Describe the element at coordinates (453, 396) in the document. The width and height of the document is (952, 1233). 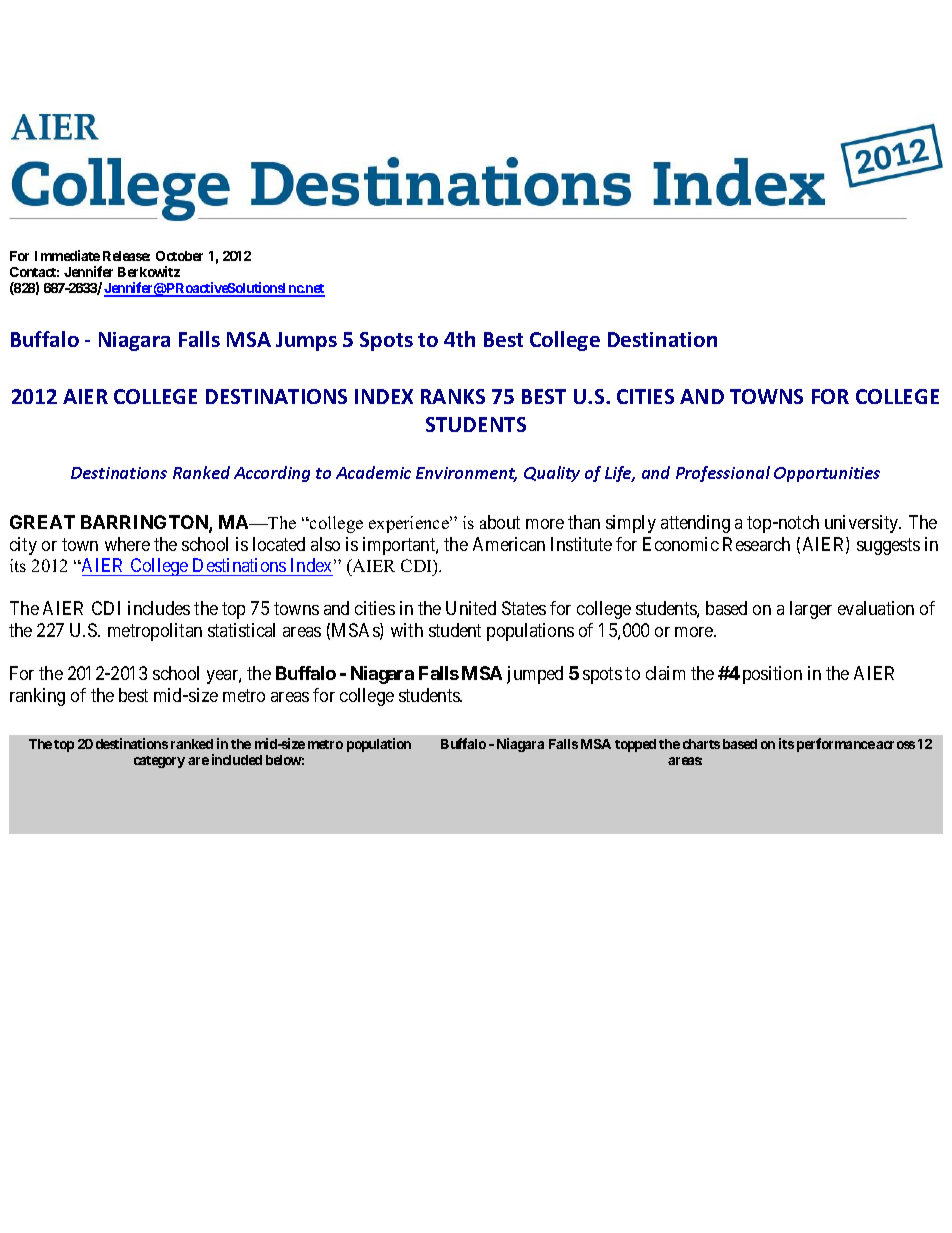
I see `RANKS` at that location.
